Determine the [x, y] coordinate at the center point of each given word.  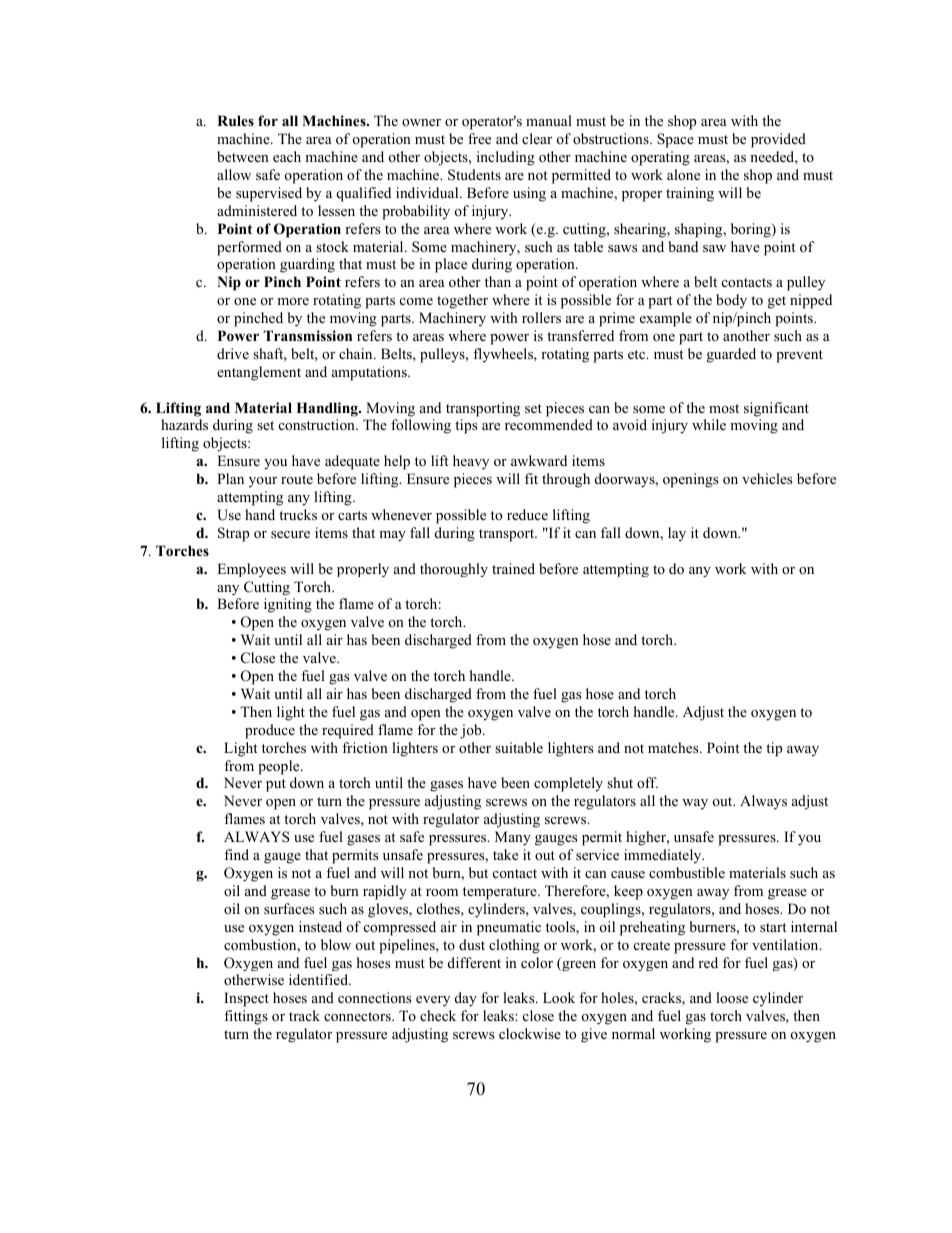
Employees [251, 570]
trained [513, 568]
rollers [541, 317]
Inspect [246, 999]
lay [677, 534]
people [280, 767]
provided [778, 140]
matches [674, 747]
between [243, 156]
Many [513, 838]
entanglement [259, 373]
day [466, 999]
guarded [731, 355]
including [506, 158]
